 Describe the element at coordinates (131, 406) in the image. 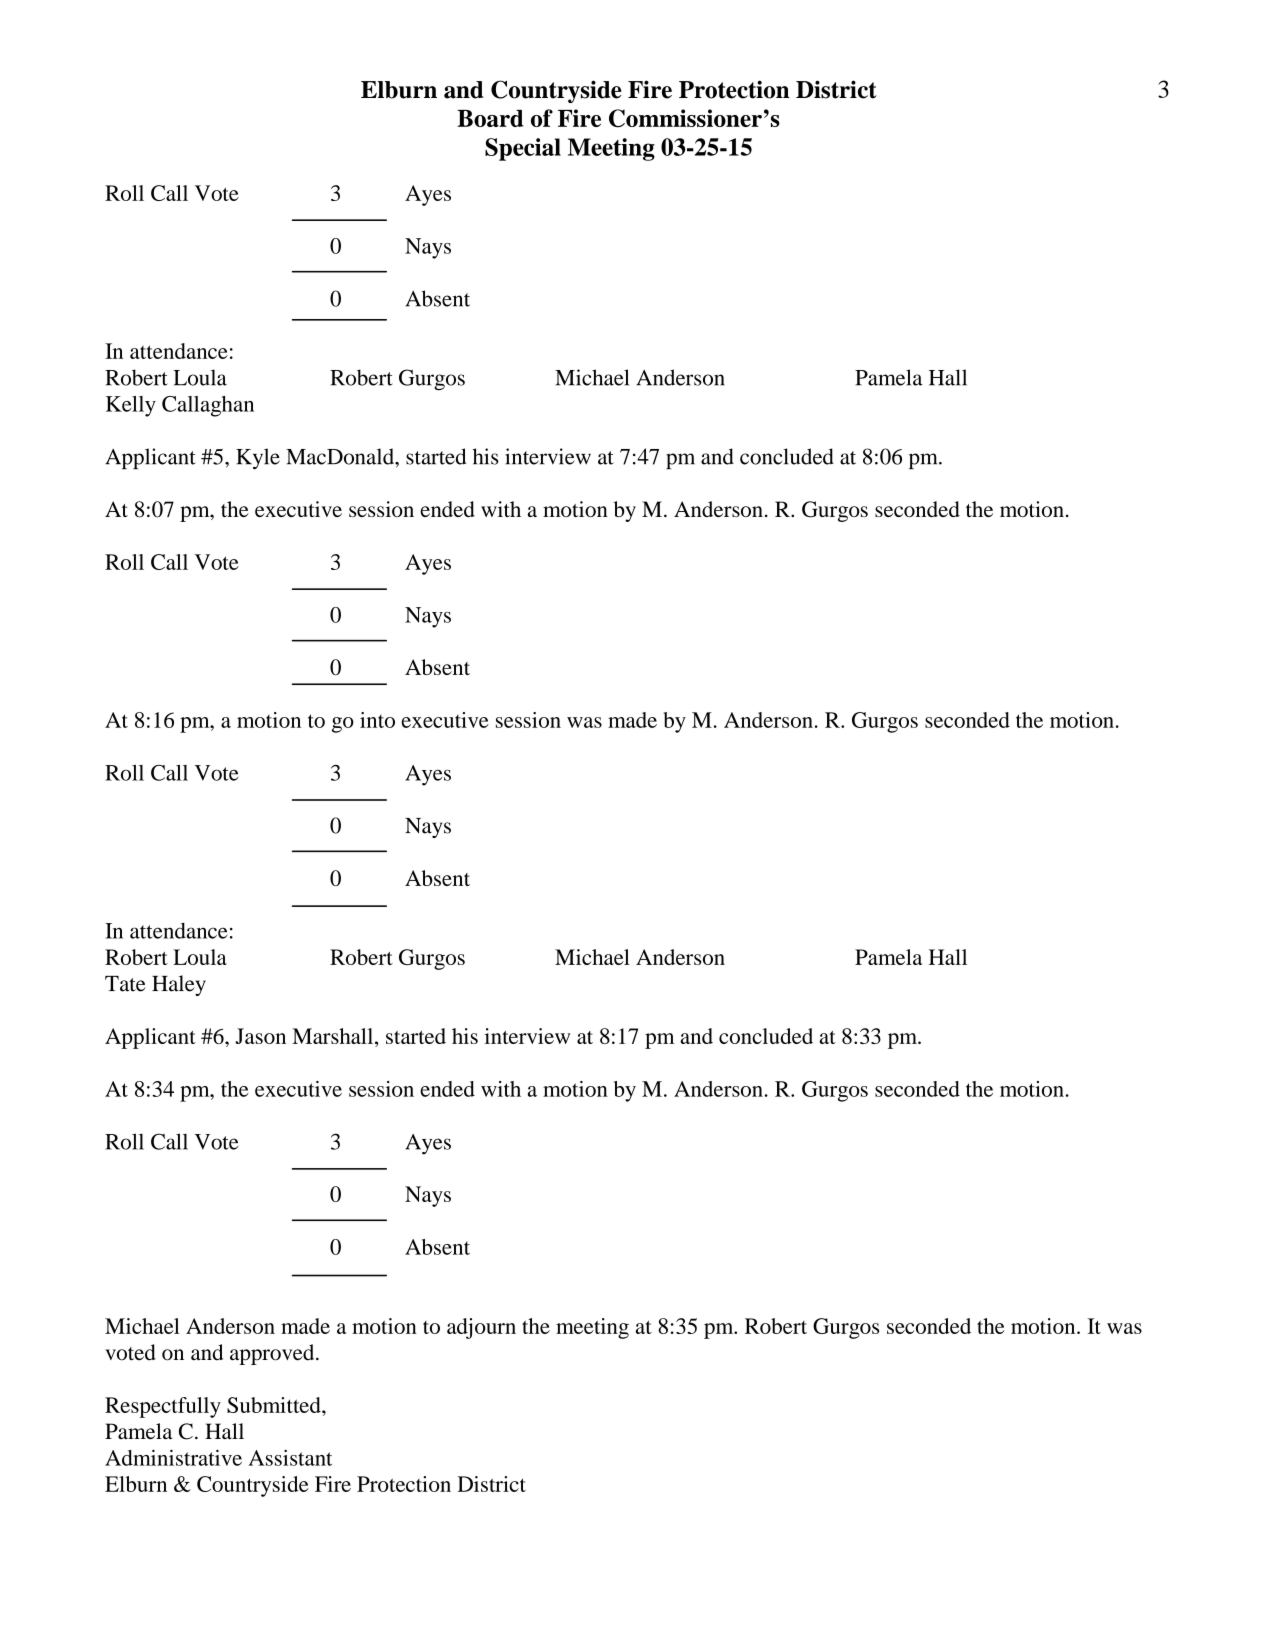

I see `Kelly` at that location.
